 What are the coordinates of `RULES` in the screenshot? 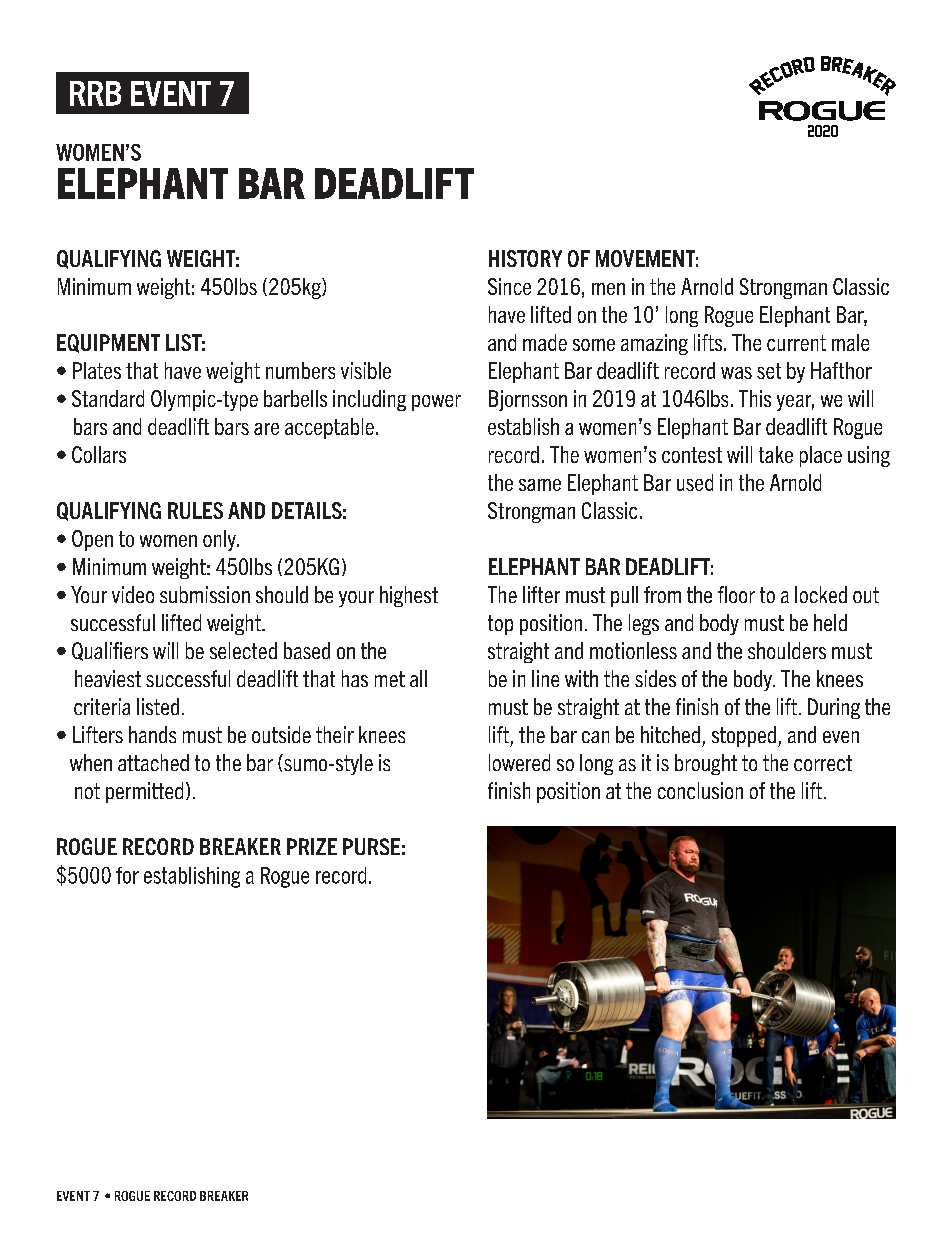 It's located at (195, 510).
